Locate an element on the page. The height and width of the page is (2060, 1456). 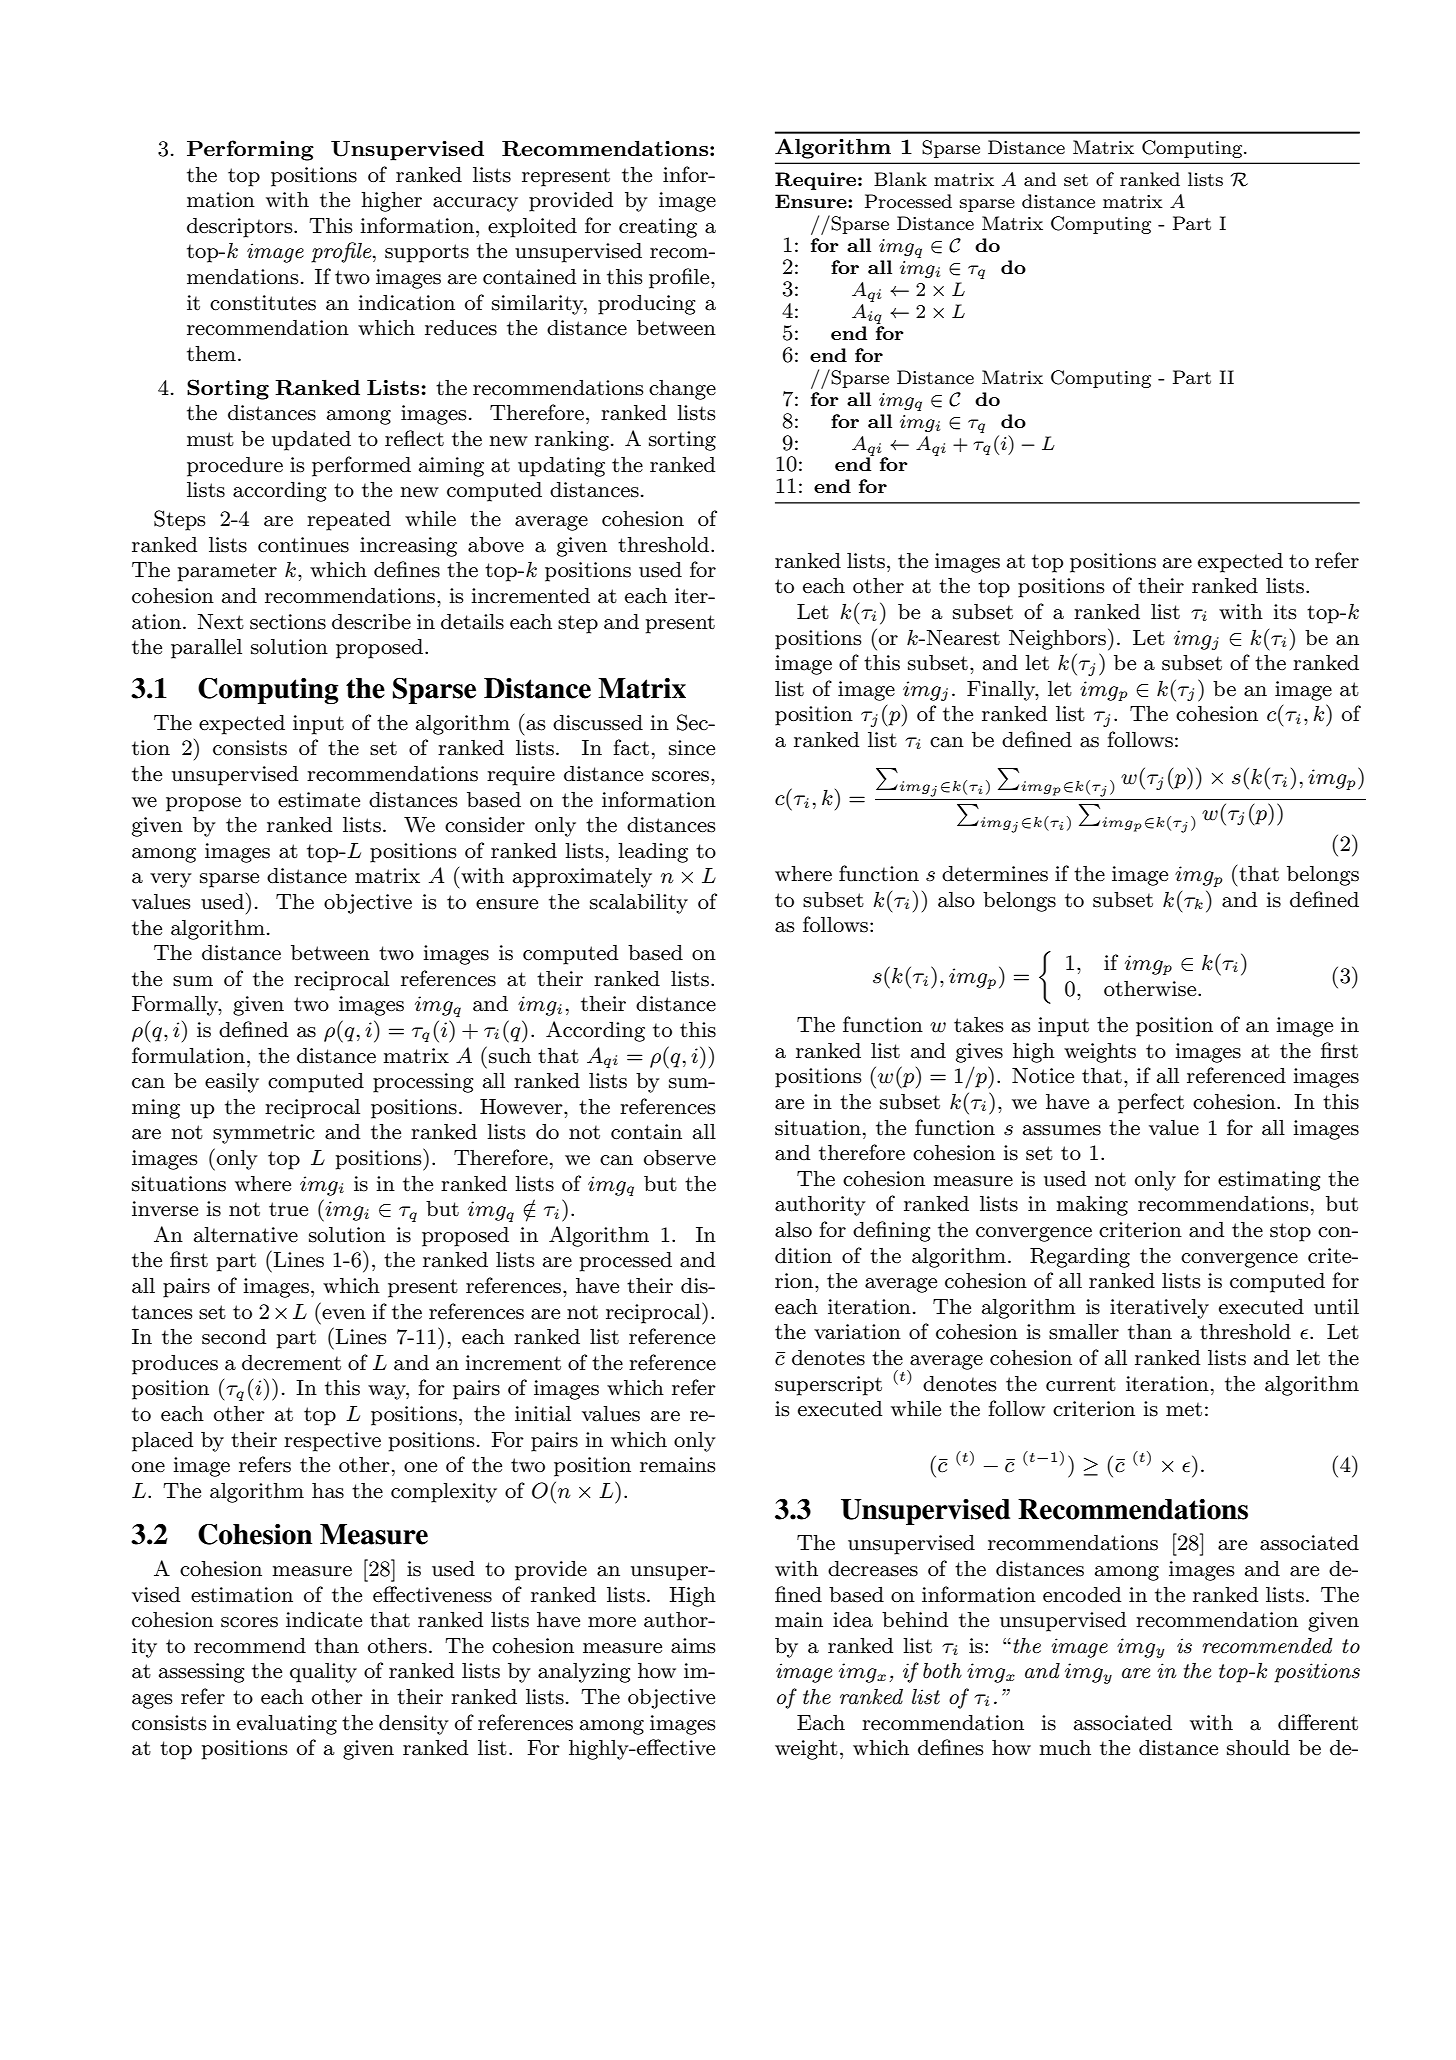
evaluating is located at coordinates (287, 1725).
